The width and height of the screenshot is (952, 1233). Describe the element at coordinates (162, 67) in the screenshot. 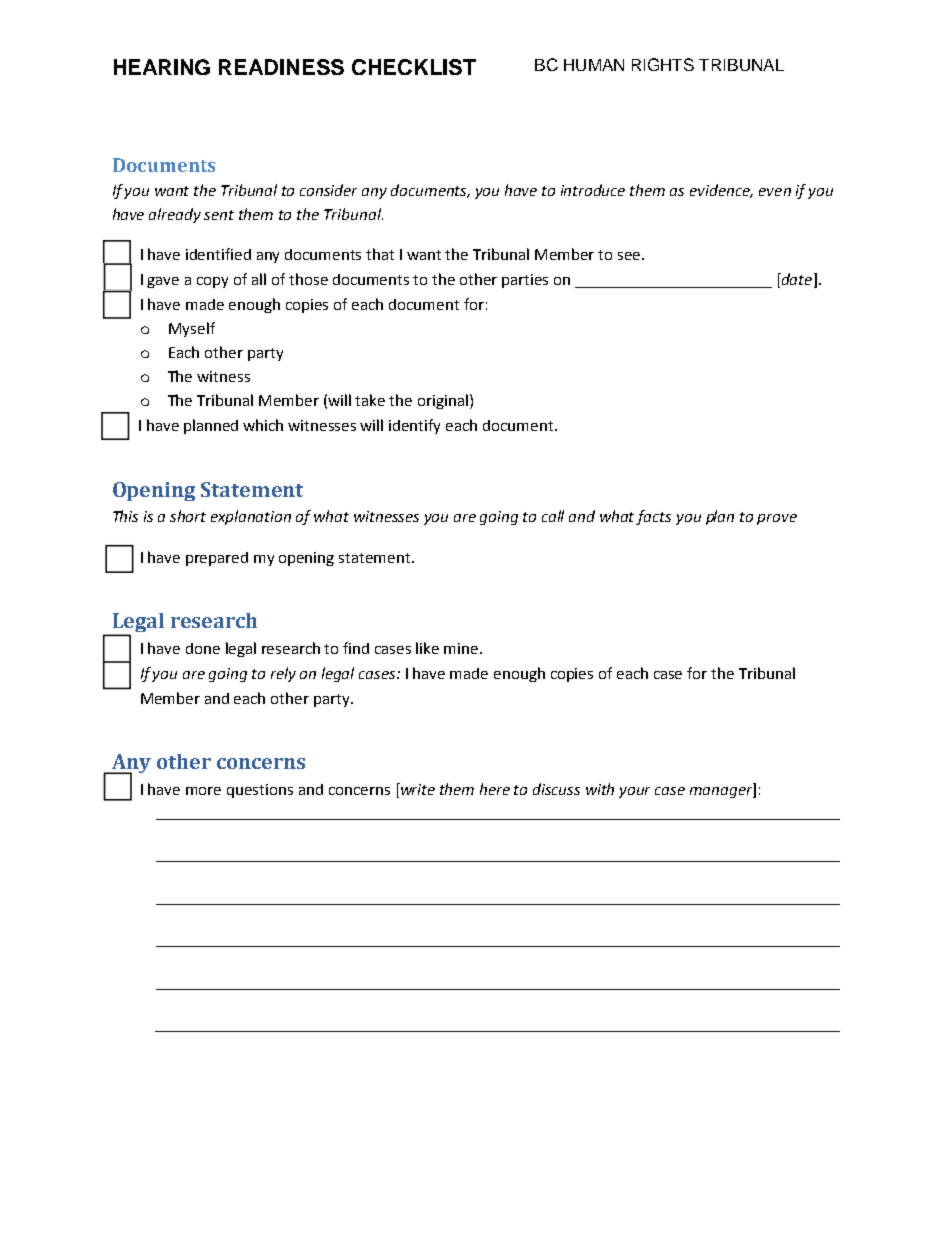

I see `HEARING` at that location.
